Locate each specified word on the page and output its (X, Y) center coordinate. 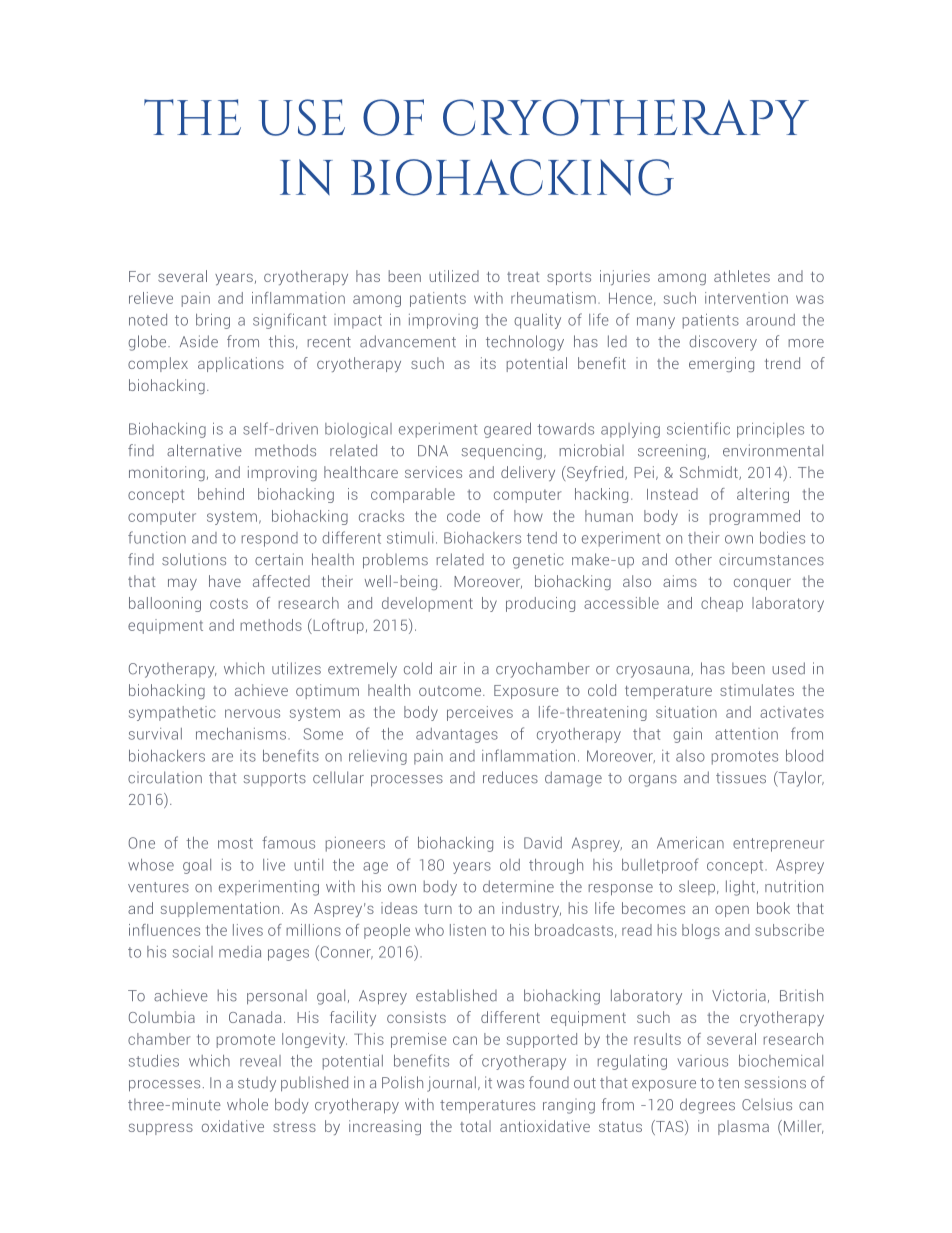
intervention (746, 298)
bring (213, 321)
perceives (480, 713)
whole (247, 1104)
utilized (454, 276)
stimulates (757, 690)
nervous (252, 713)
